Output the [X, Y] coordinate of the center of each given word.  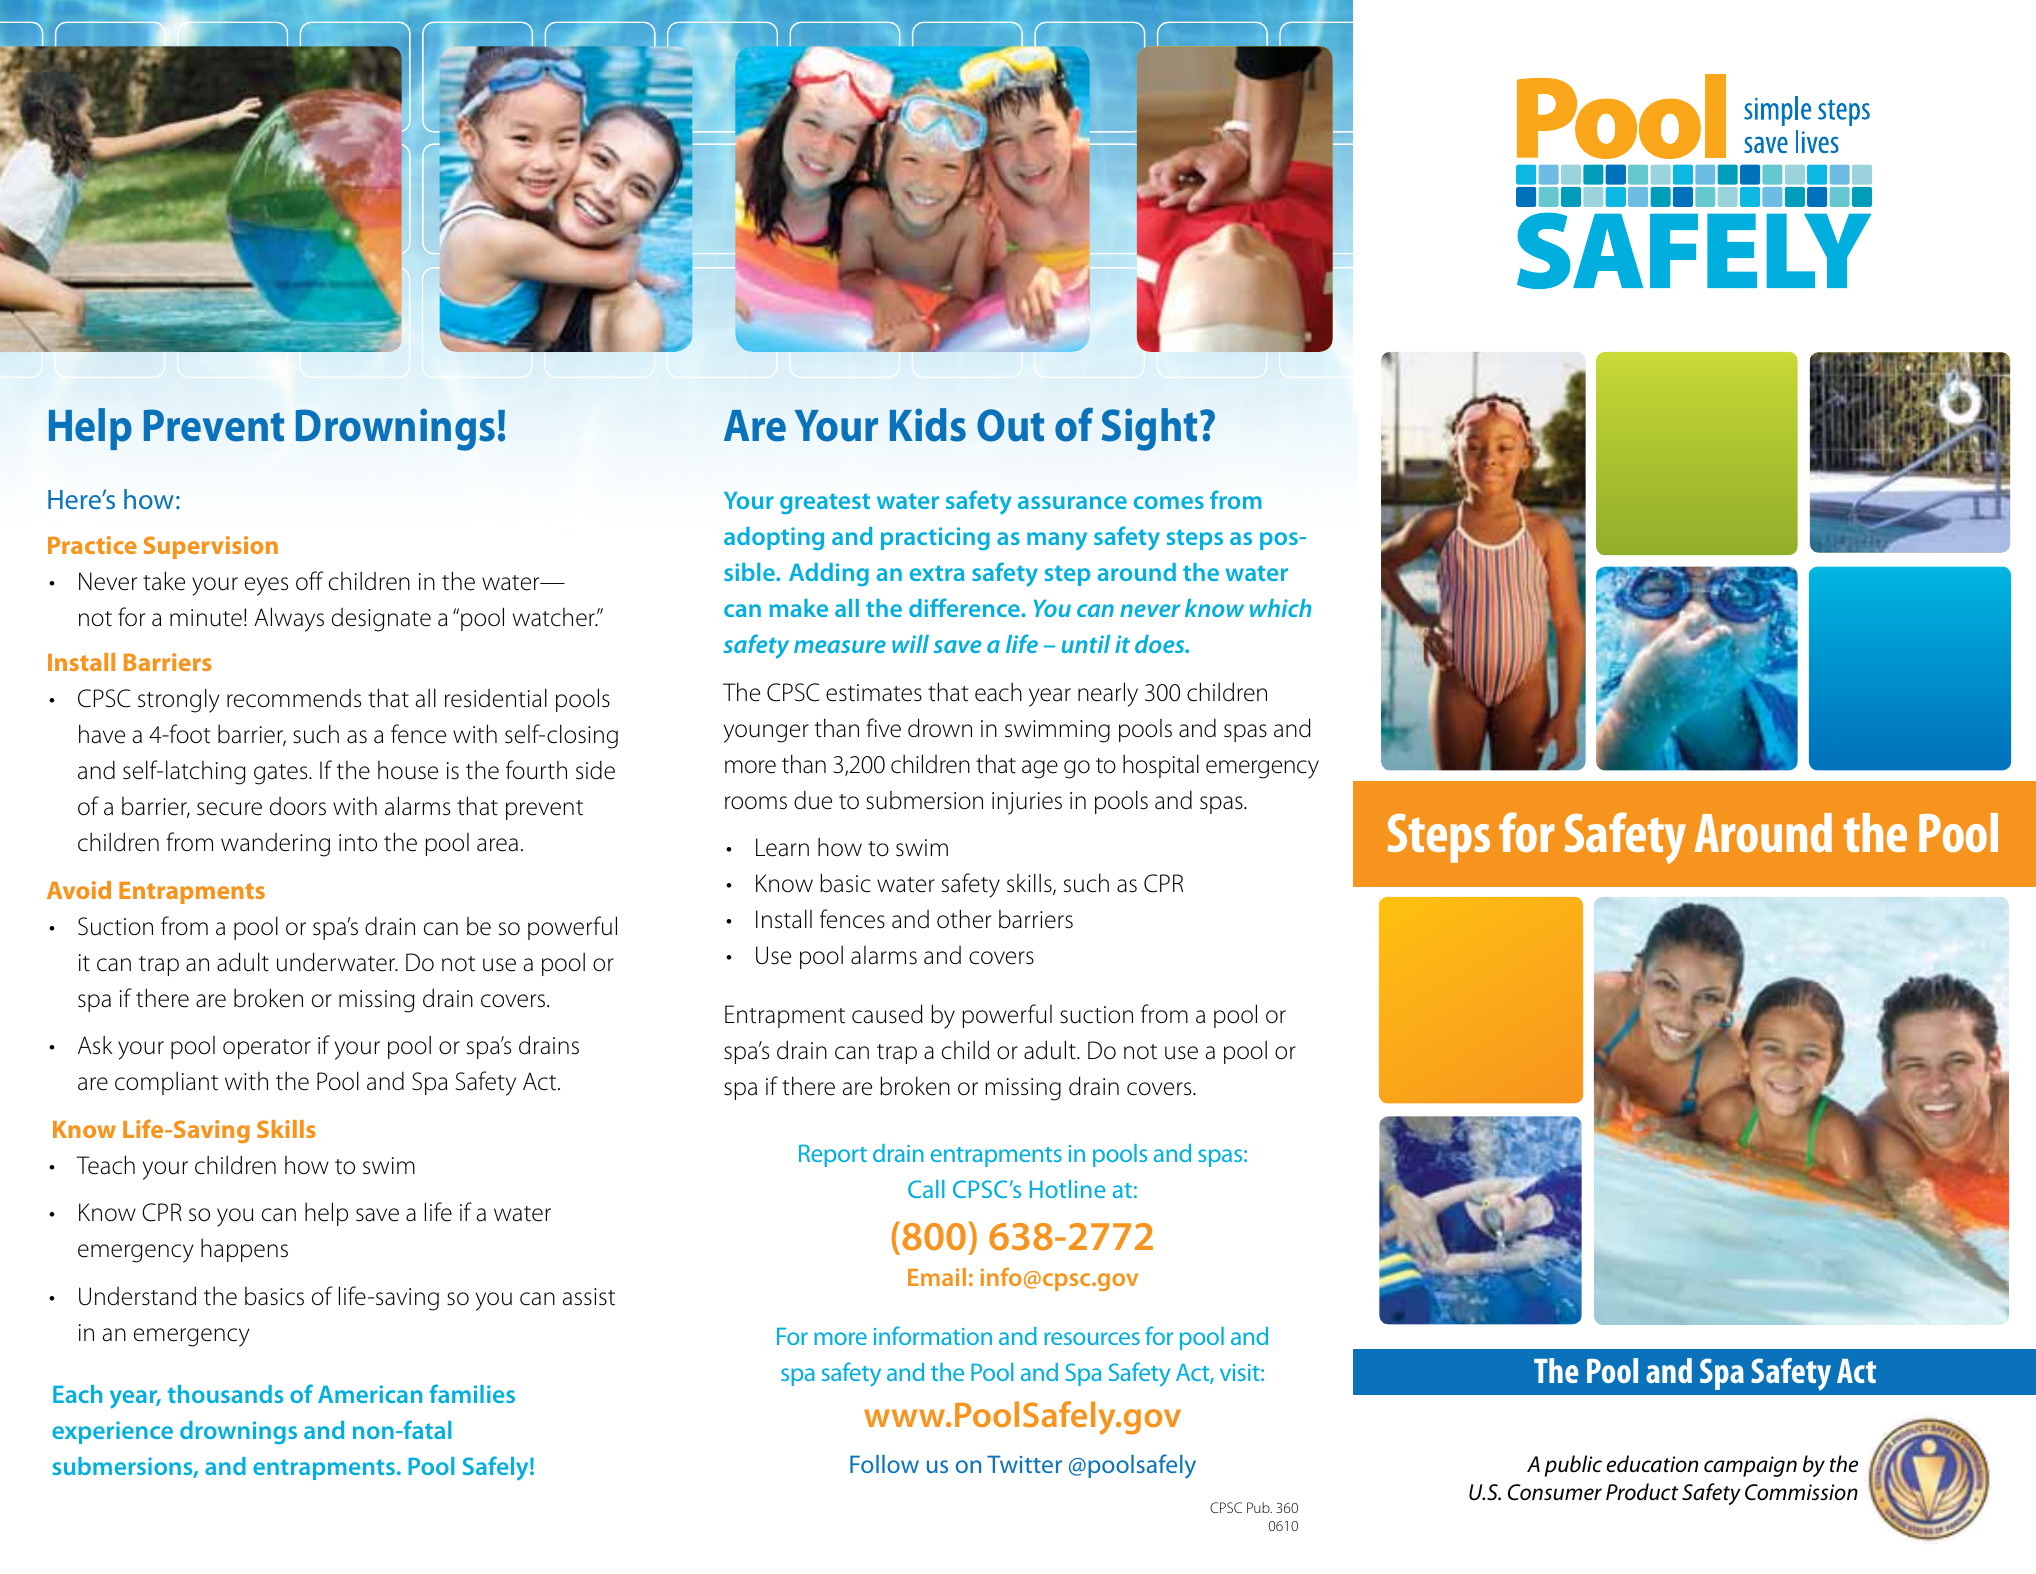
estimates [874, 693]
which [1280, 608]
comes [1169, 502]
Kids [928, 425]
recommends [294, 698]
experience [112, 1432]
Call [926, 1189]
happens [244, 1250]
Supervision [211, 547]
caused [887, 1014]
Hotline [1068, 1189]
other [964, 919]
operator [267, 1049]
